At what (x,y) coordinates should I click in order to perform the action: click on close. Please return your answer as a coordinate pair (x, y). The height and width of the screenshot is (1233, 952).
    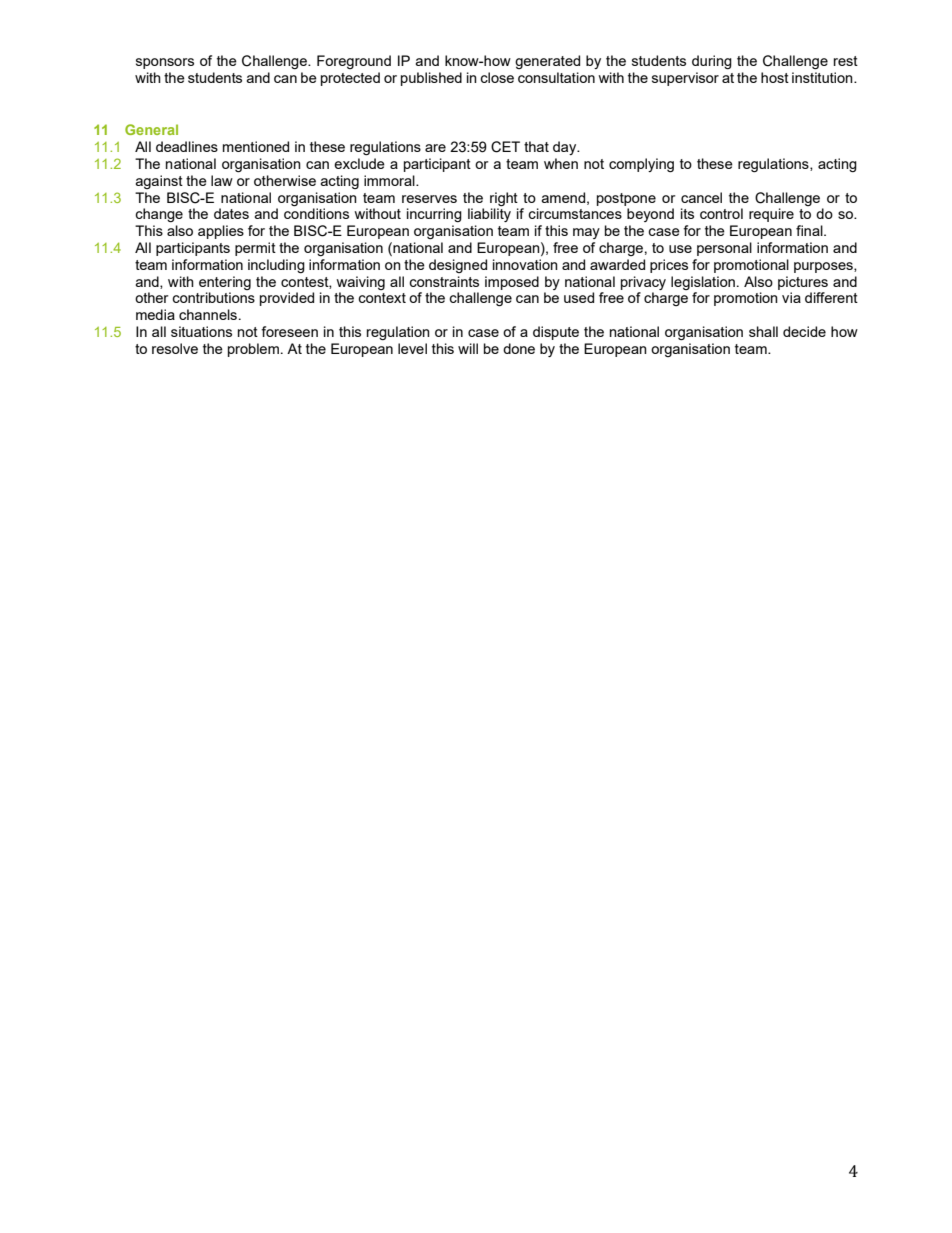
    Looking at the image, I should click on (497, 77).
